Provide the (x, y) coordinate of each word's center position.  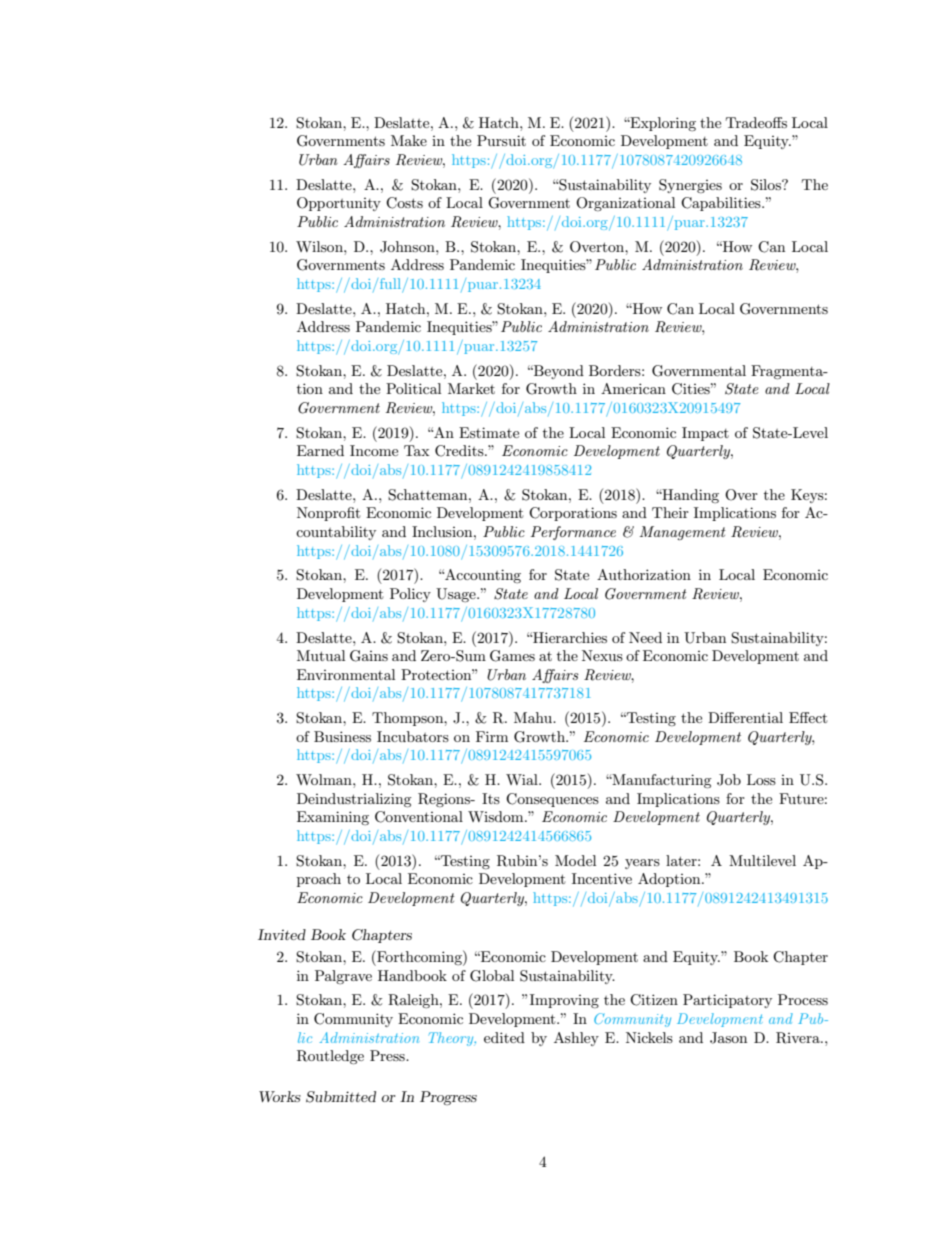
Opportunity (339, 204)
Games (512, 656)
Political (413, 388)
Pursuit (501, 140)
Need (645, 637)
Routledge (330, 1057)
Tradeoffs (756, 122)
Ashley (576, 1039)
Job (729, 780)
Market (471, 388)
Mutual (321, 655)
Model (575, 860)
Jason (728, 1038)
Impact (705, 434)
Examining (333, 818)
